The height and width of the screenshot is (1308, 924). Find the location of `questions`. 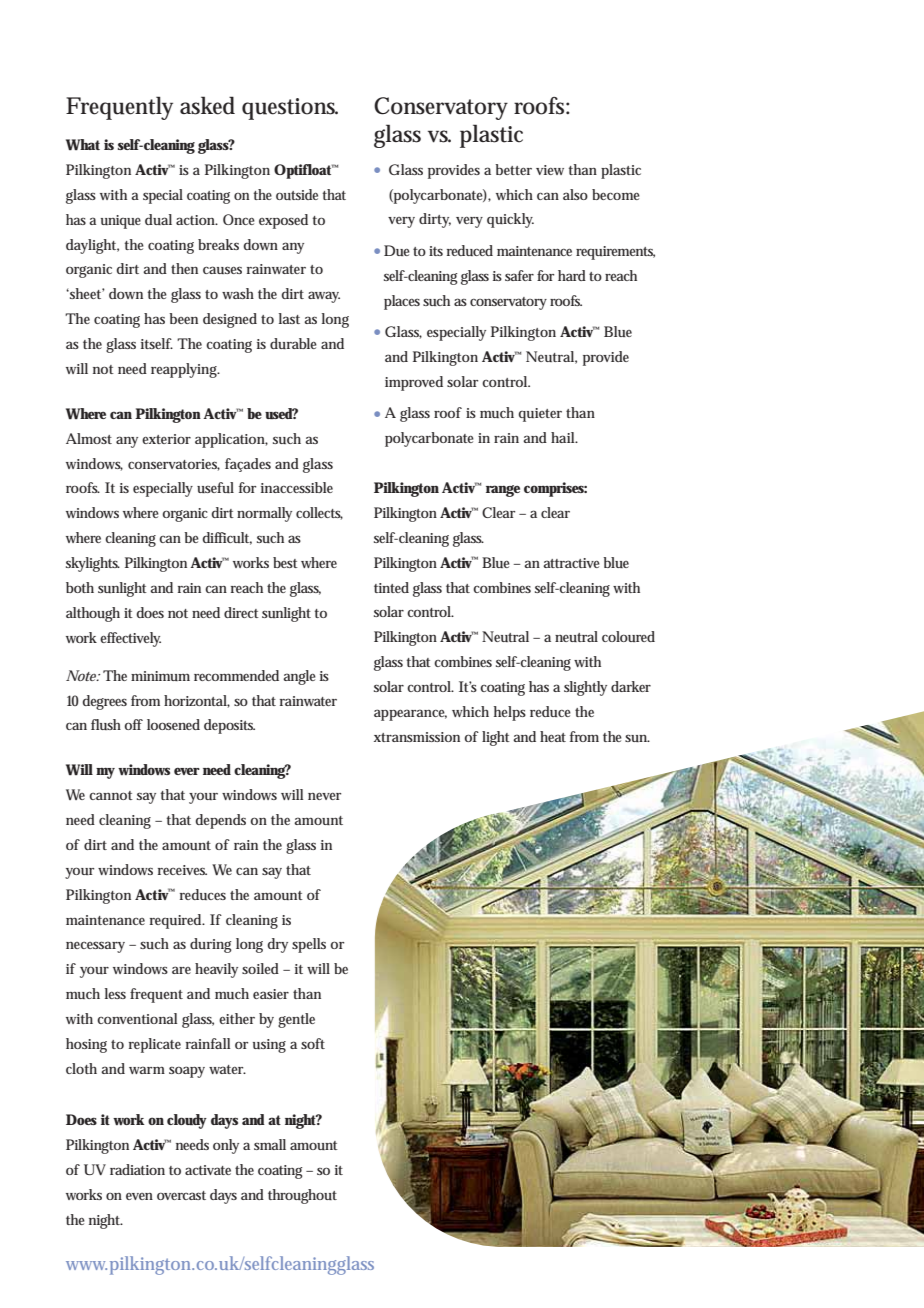

questions is located at coordinates (290, 109).
